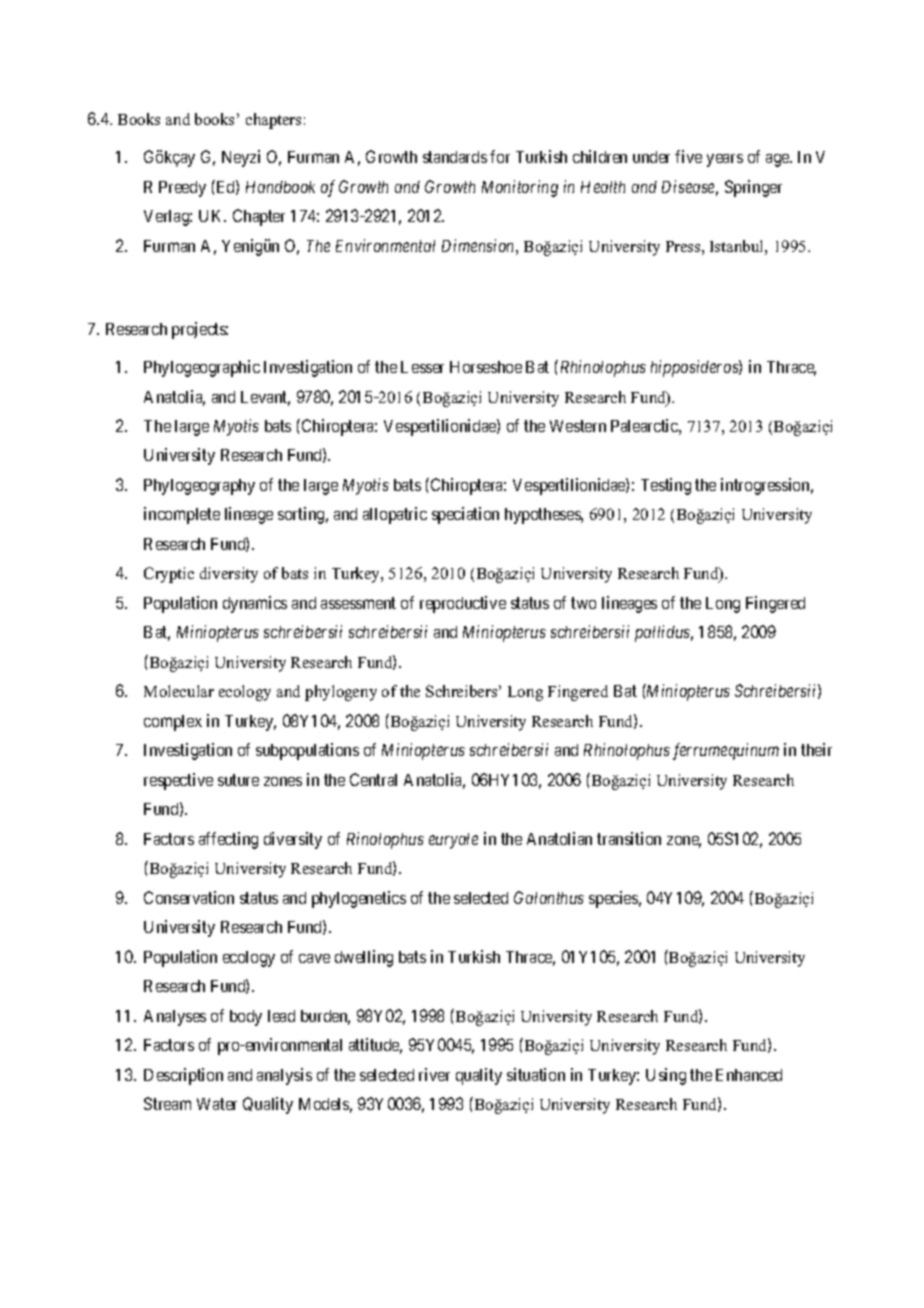 The image size is (924, 1308). Describe the element at coordinates (583, 603) in the image. I see `two` at that location.
